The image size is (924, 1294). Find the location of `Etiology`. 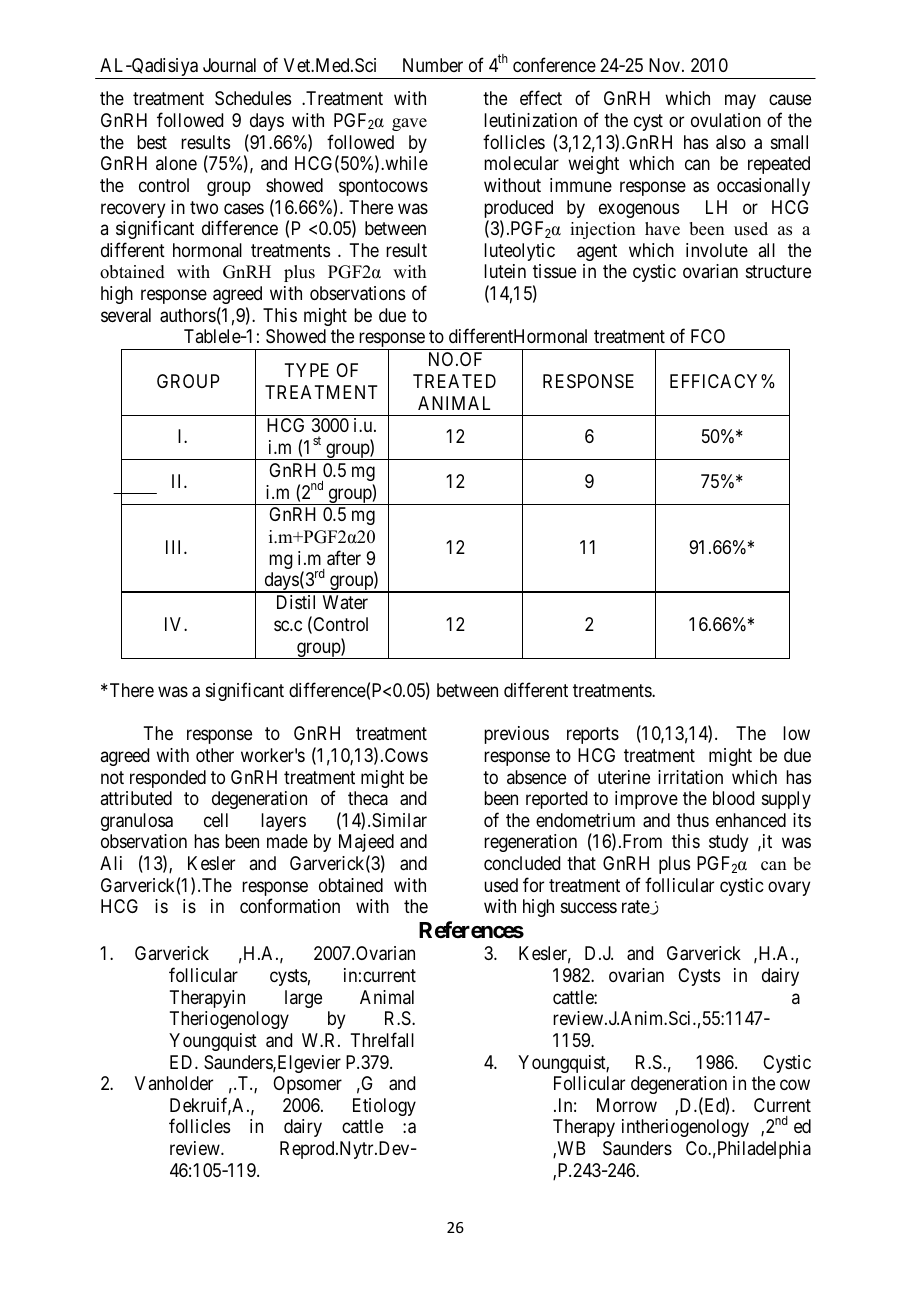

Etiology is located at coordinates (384, 1107).
